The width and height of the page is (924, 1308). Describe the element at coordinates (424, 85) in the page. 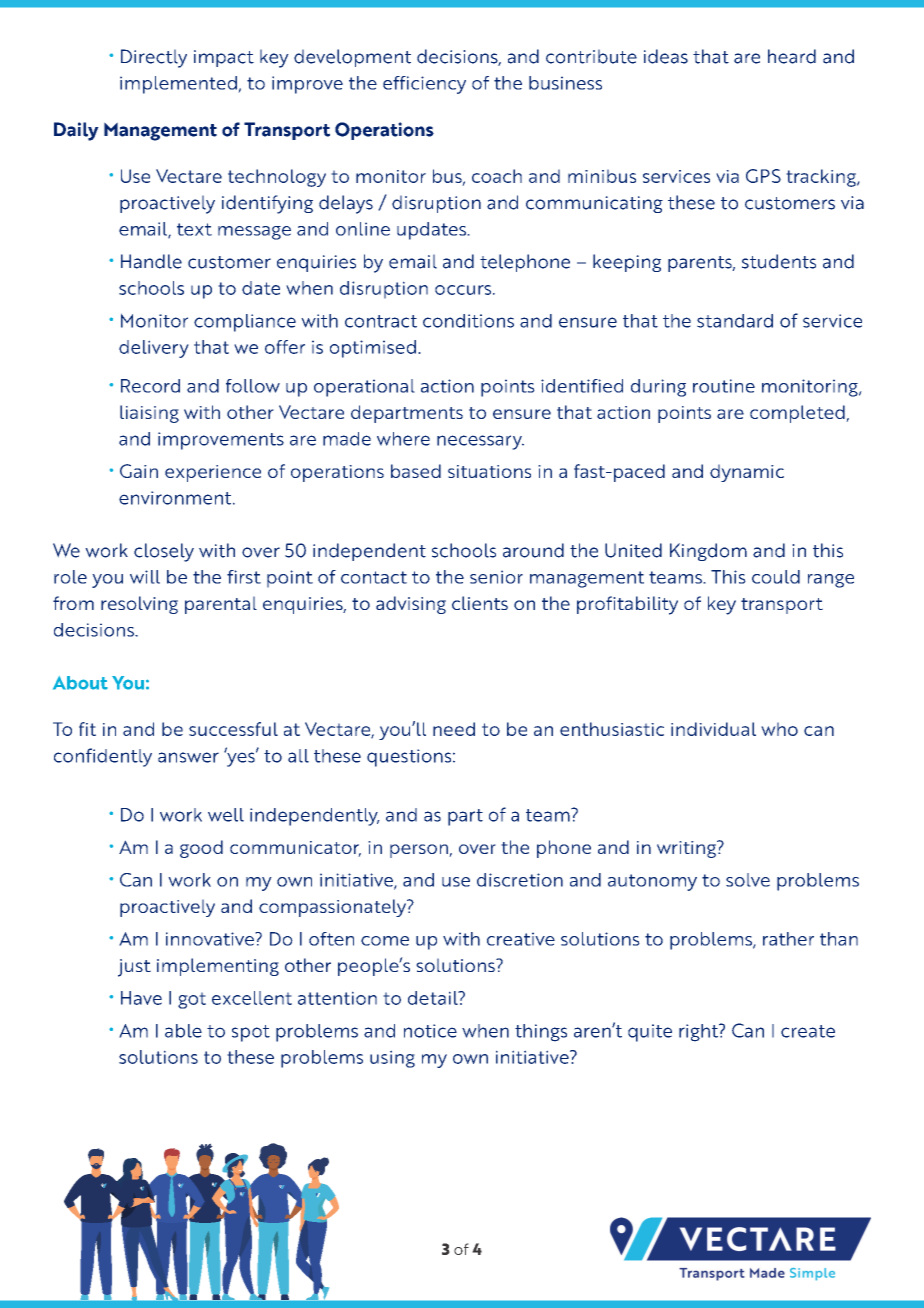

I see `efficiency` at that location.
